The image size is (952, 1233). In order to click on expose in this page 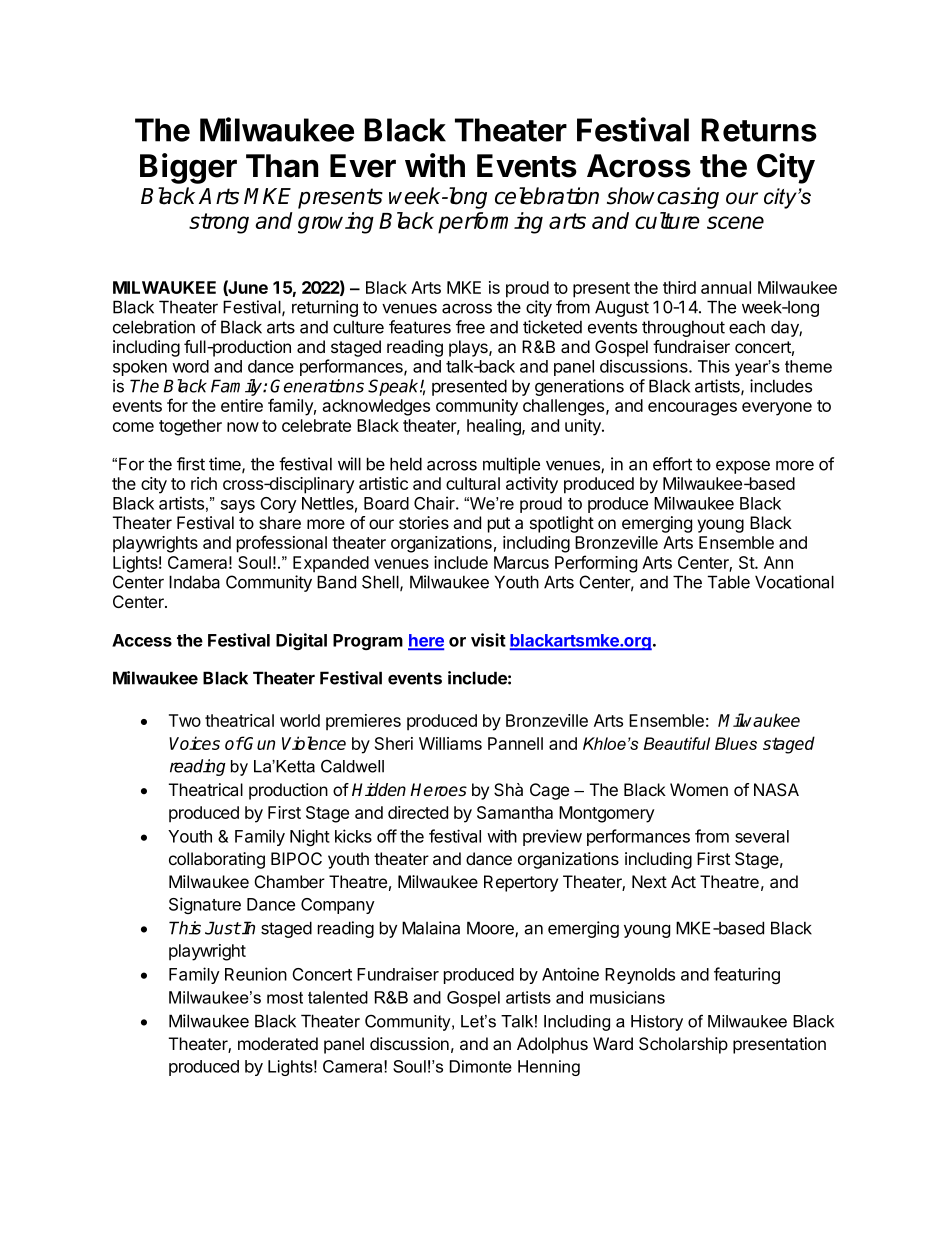, I will do `click(743, 467)`.
